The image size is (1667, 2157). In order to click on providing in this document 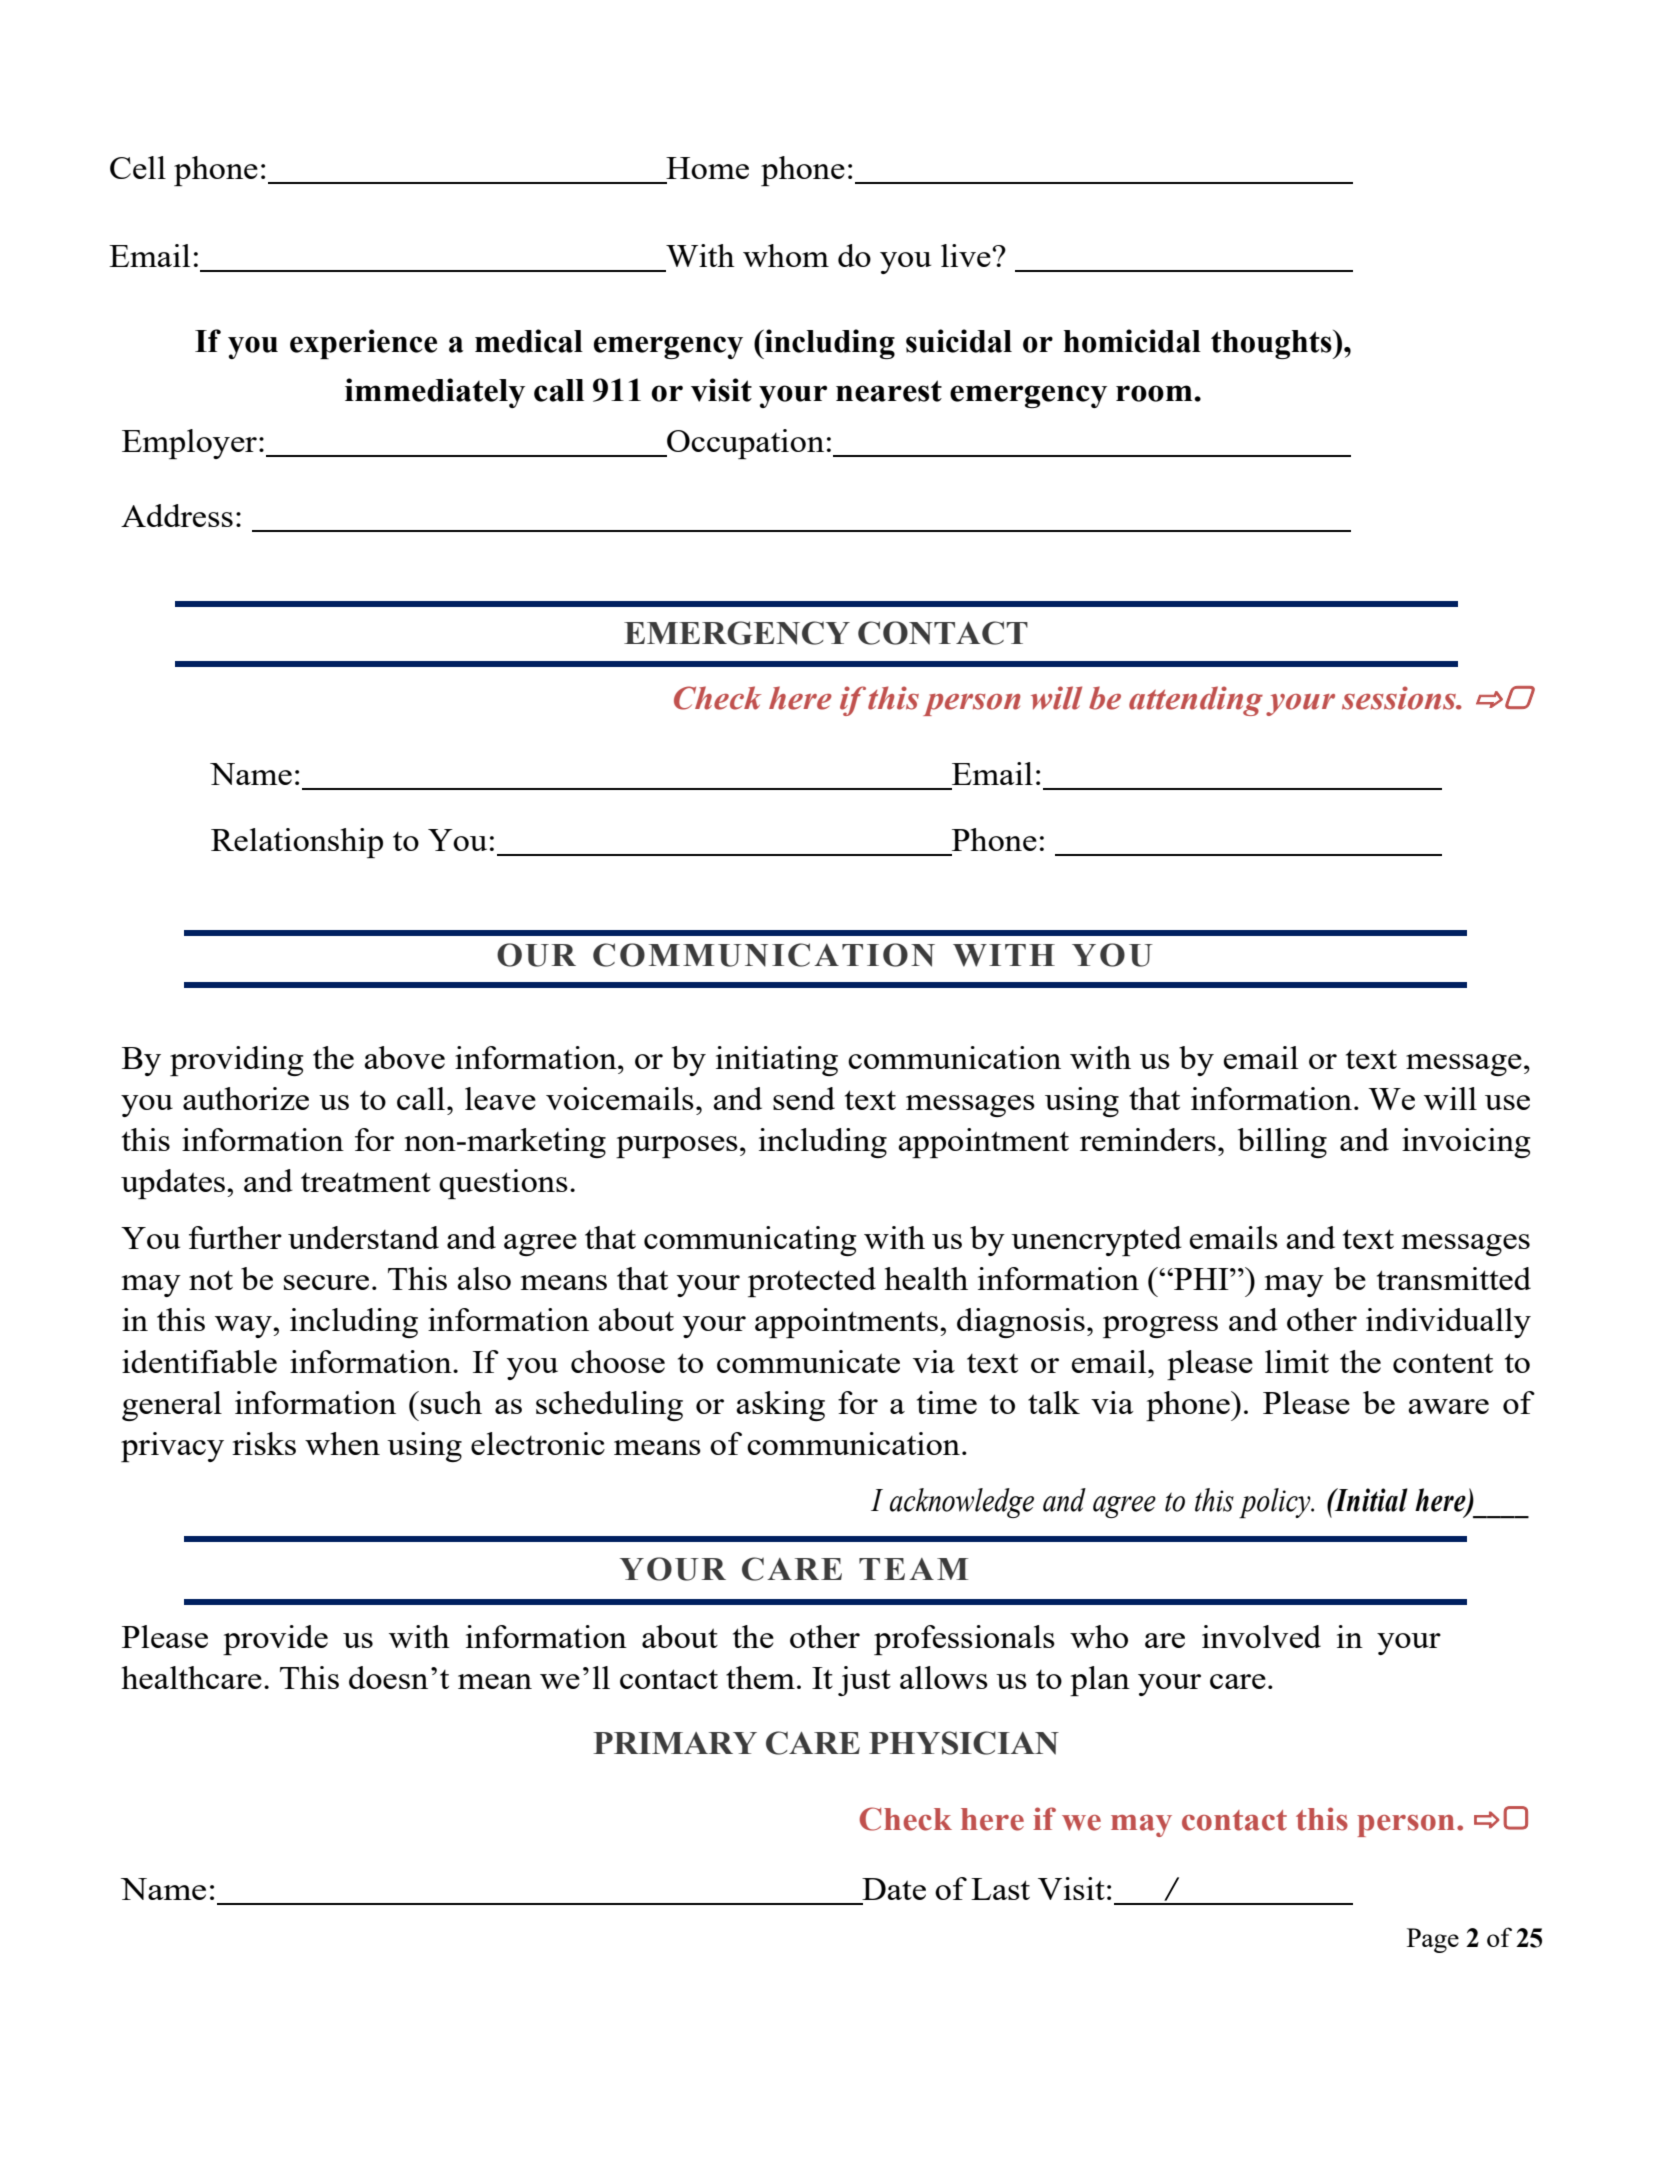, I will do `click(237, 1061)`.
